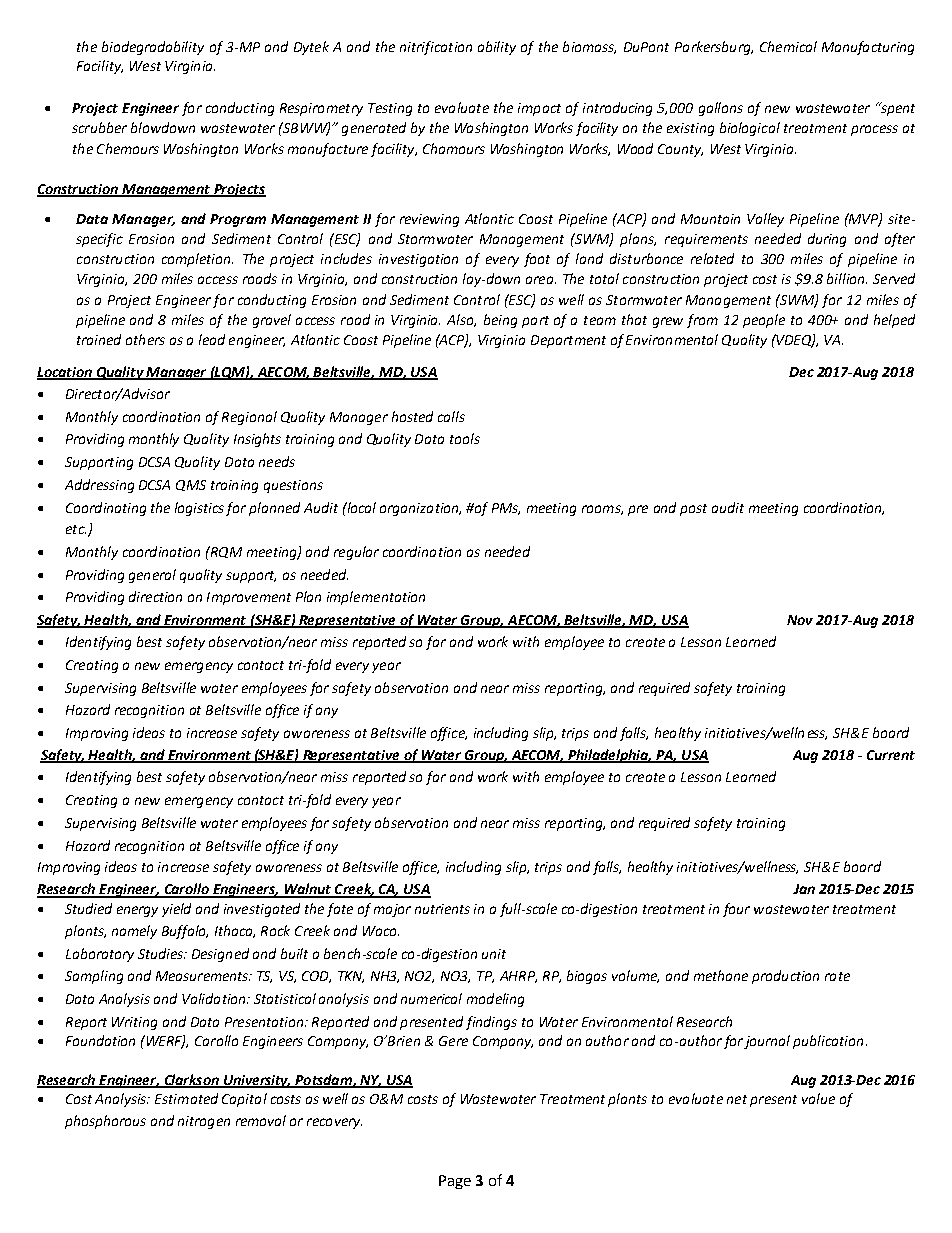 The height and width of the screenshot is (1233, 952). Describe the element at coordinates (455, 1182) in the screenshot. I see `Page` at that location.
